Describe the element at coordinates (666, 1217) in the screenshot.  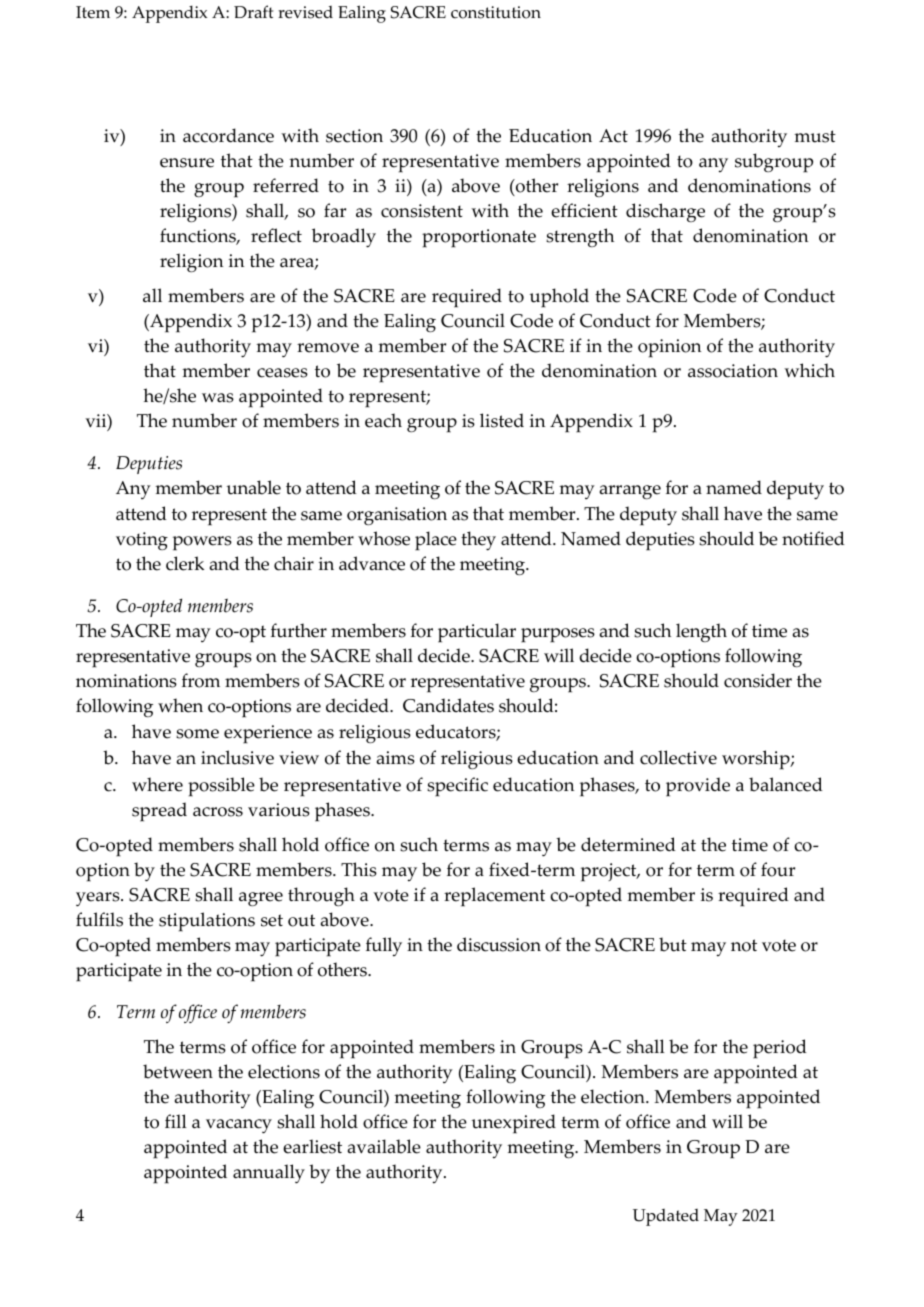
I see `Updated` at that location.
